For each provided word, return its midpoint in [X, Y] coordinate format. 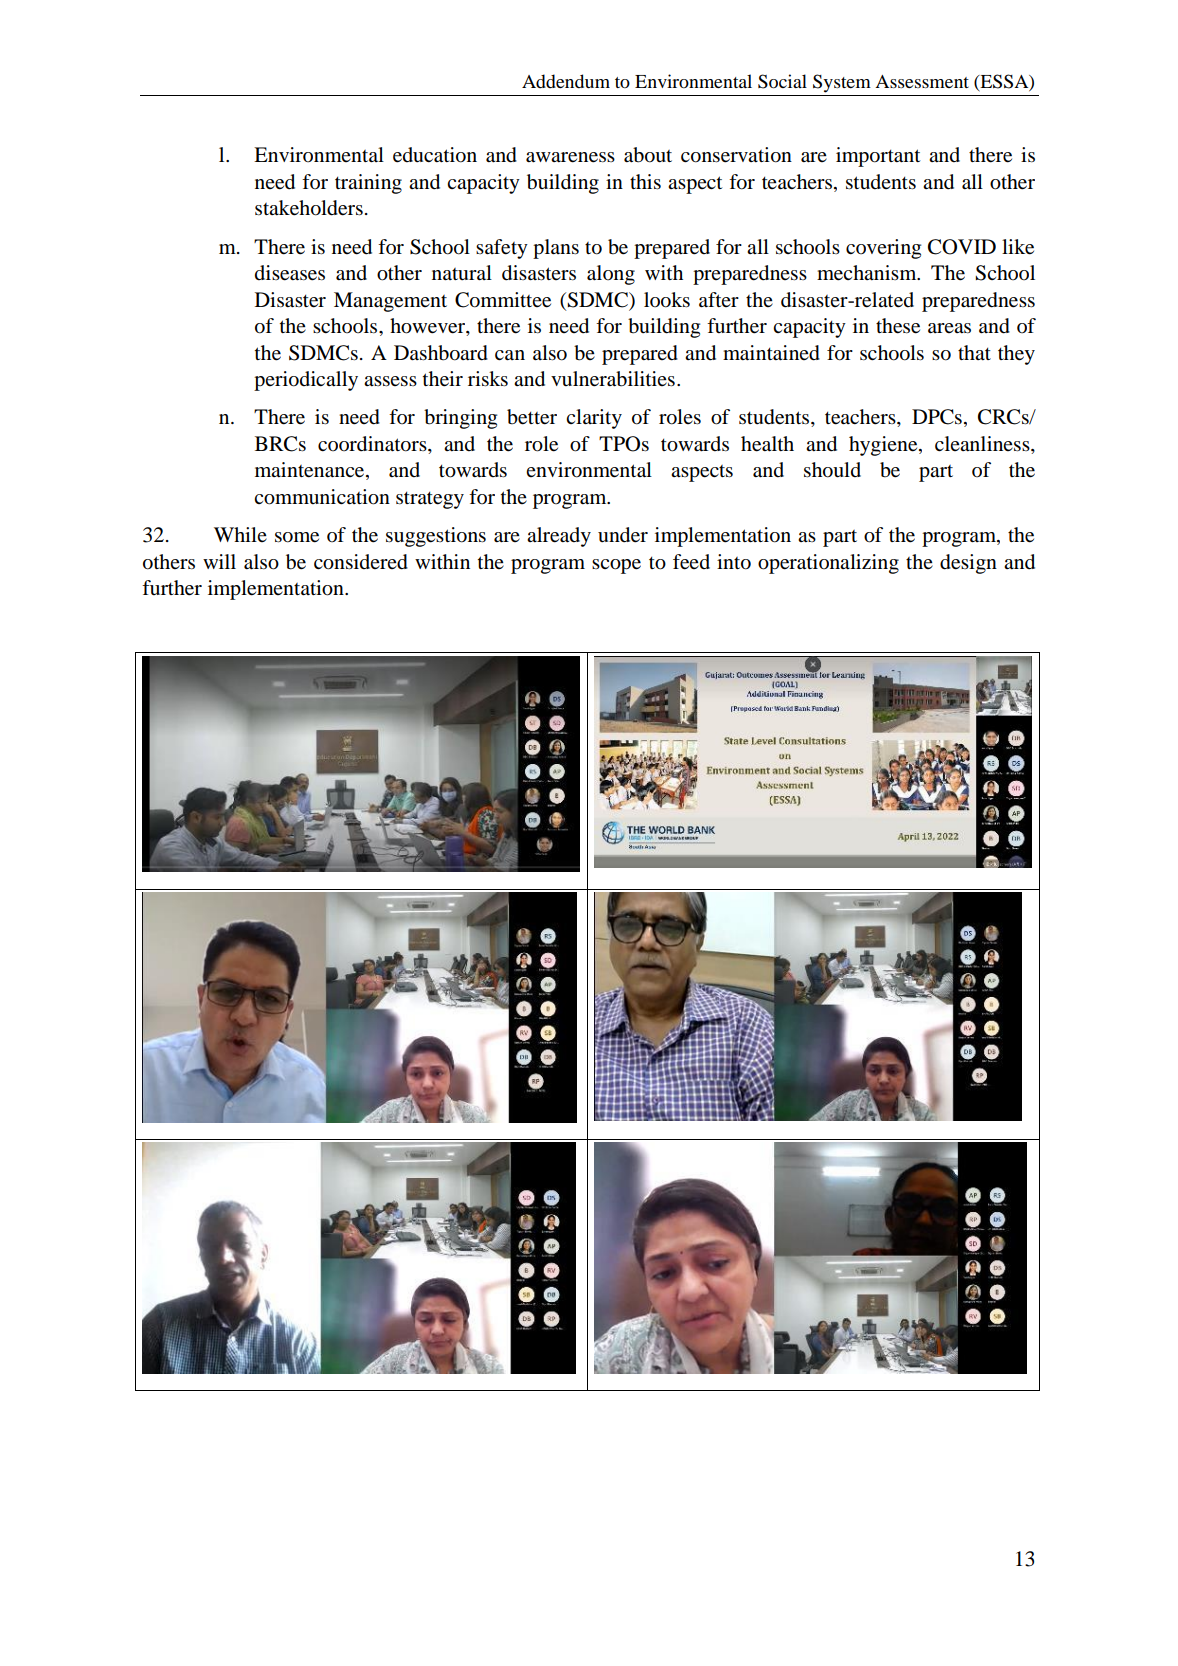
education [435, 155]
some [297, 537]
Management [390, 302]
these [898, 326]
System [842, 83]
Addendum [566, 81]
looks [667, 300]
